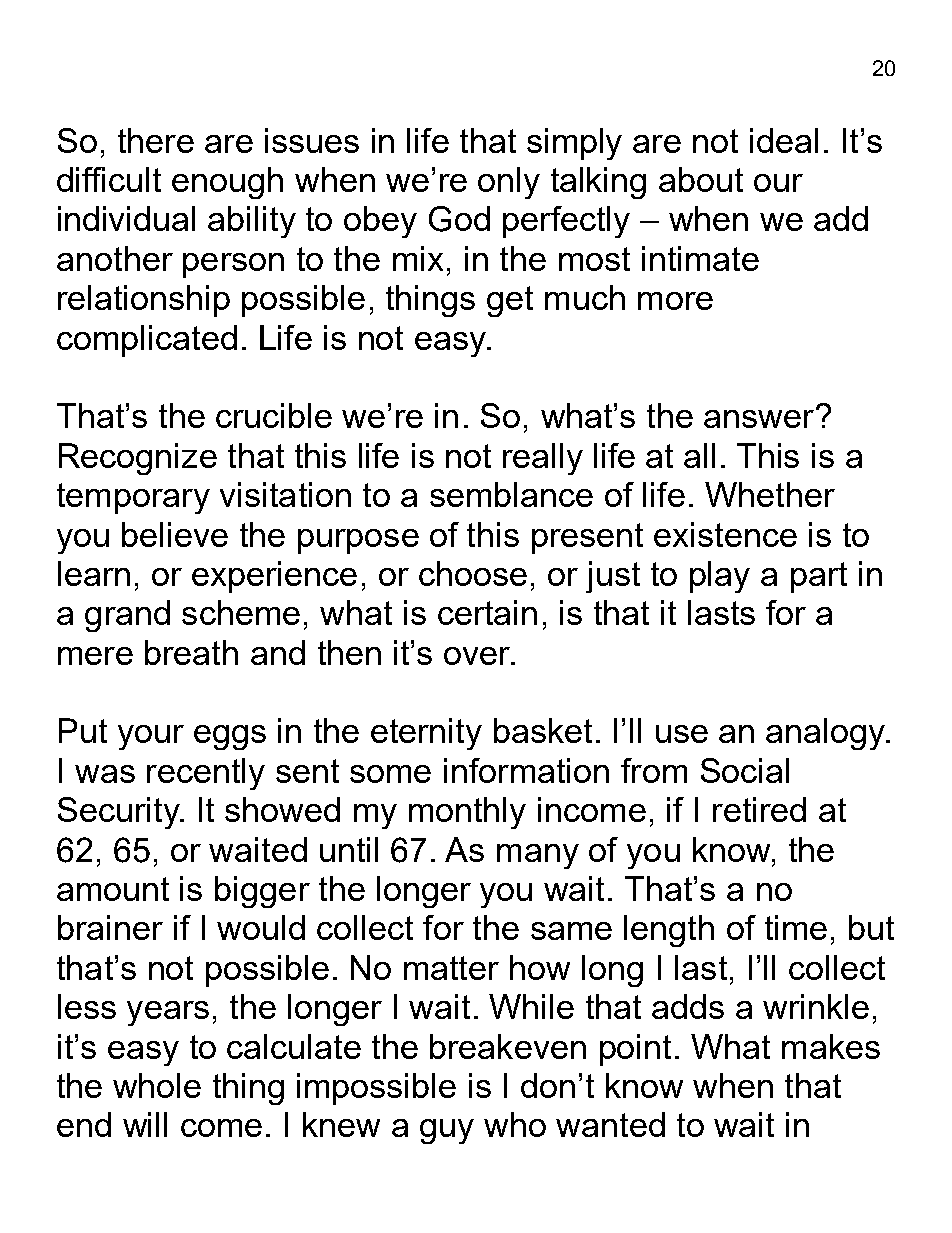 The height and width of the page is (1233, 952). What do you see at coordinates (447, 1131) in the page?
I see `guy` at bounding box center [447, 1131].
